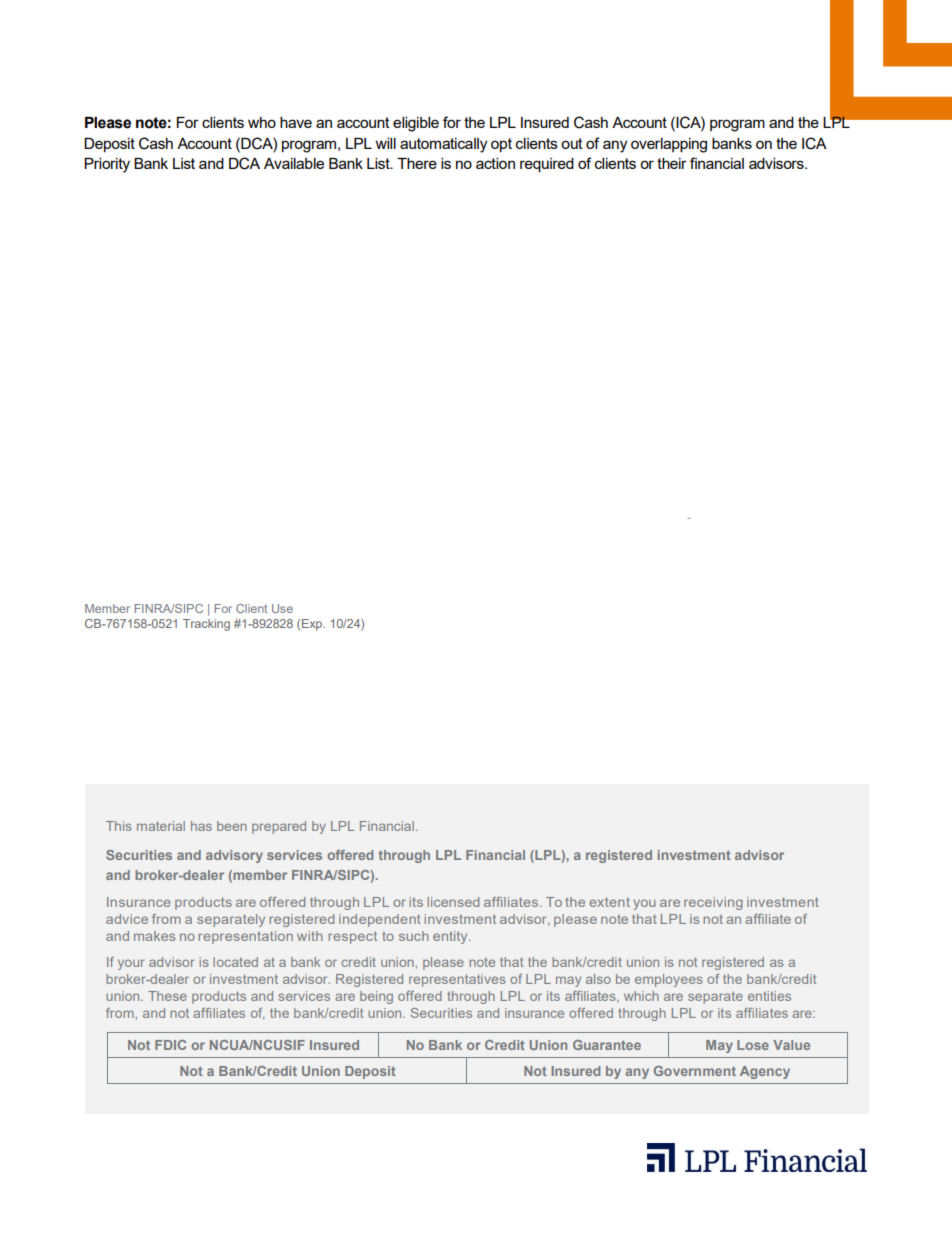  What do you see at coordinates (672, 163) in the image?
I see `their` at bounding box center [672, 163].
